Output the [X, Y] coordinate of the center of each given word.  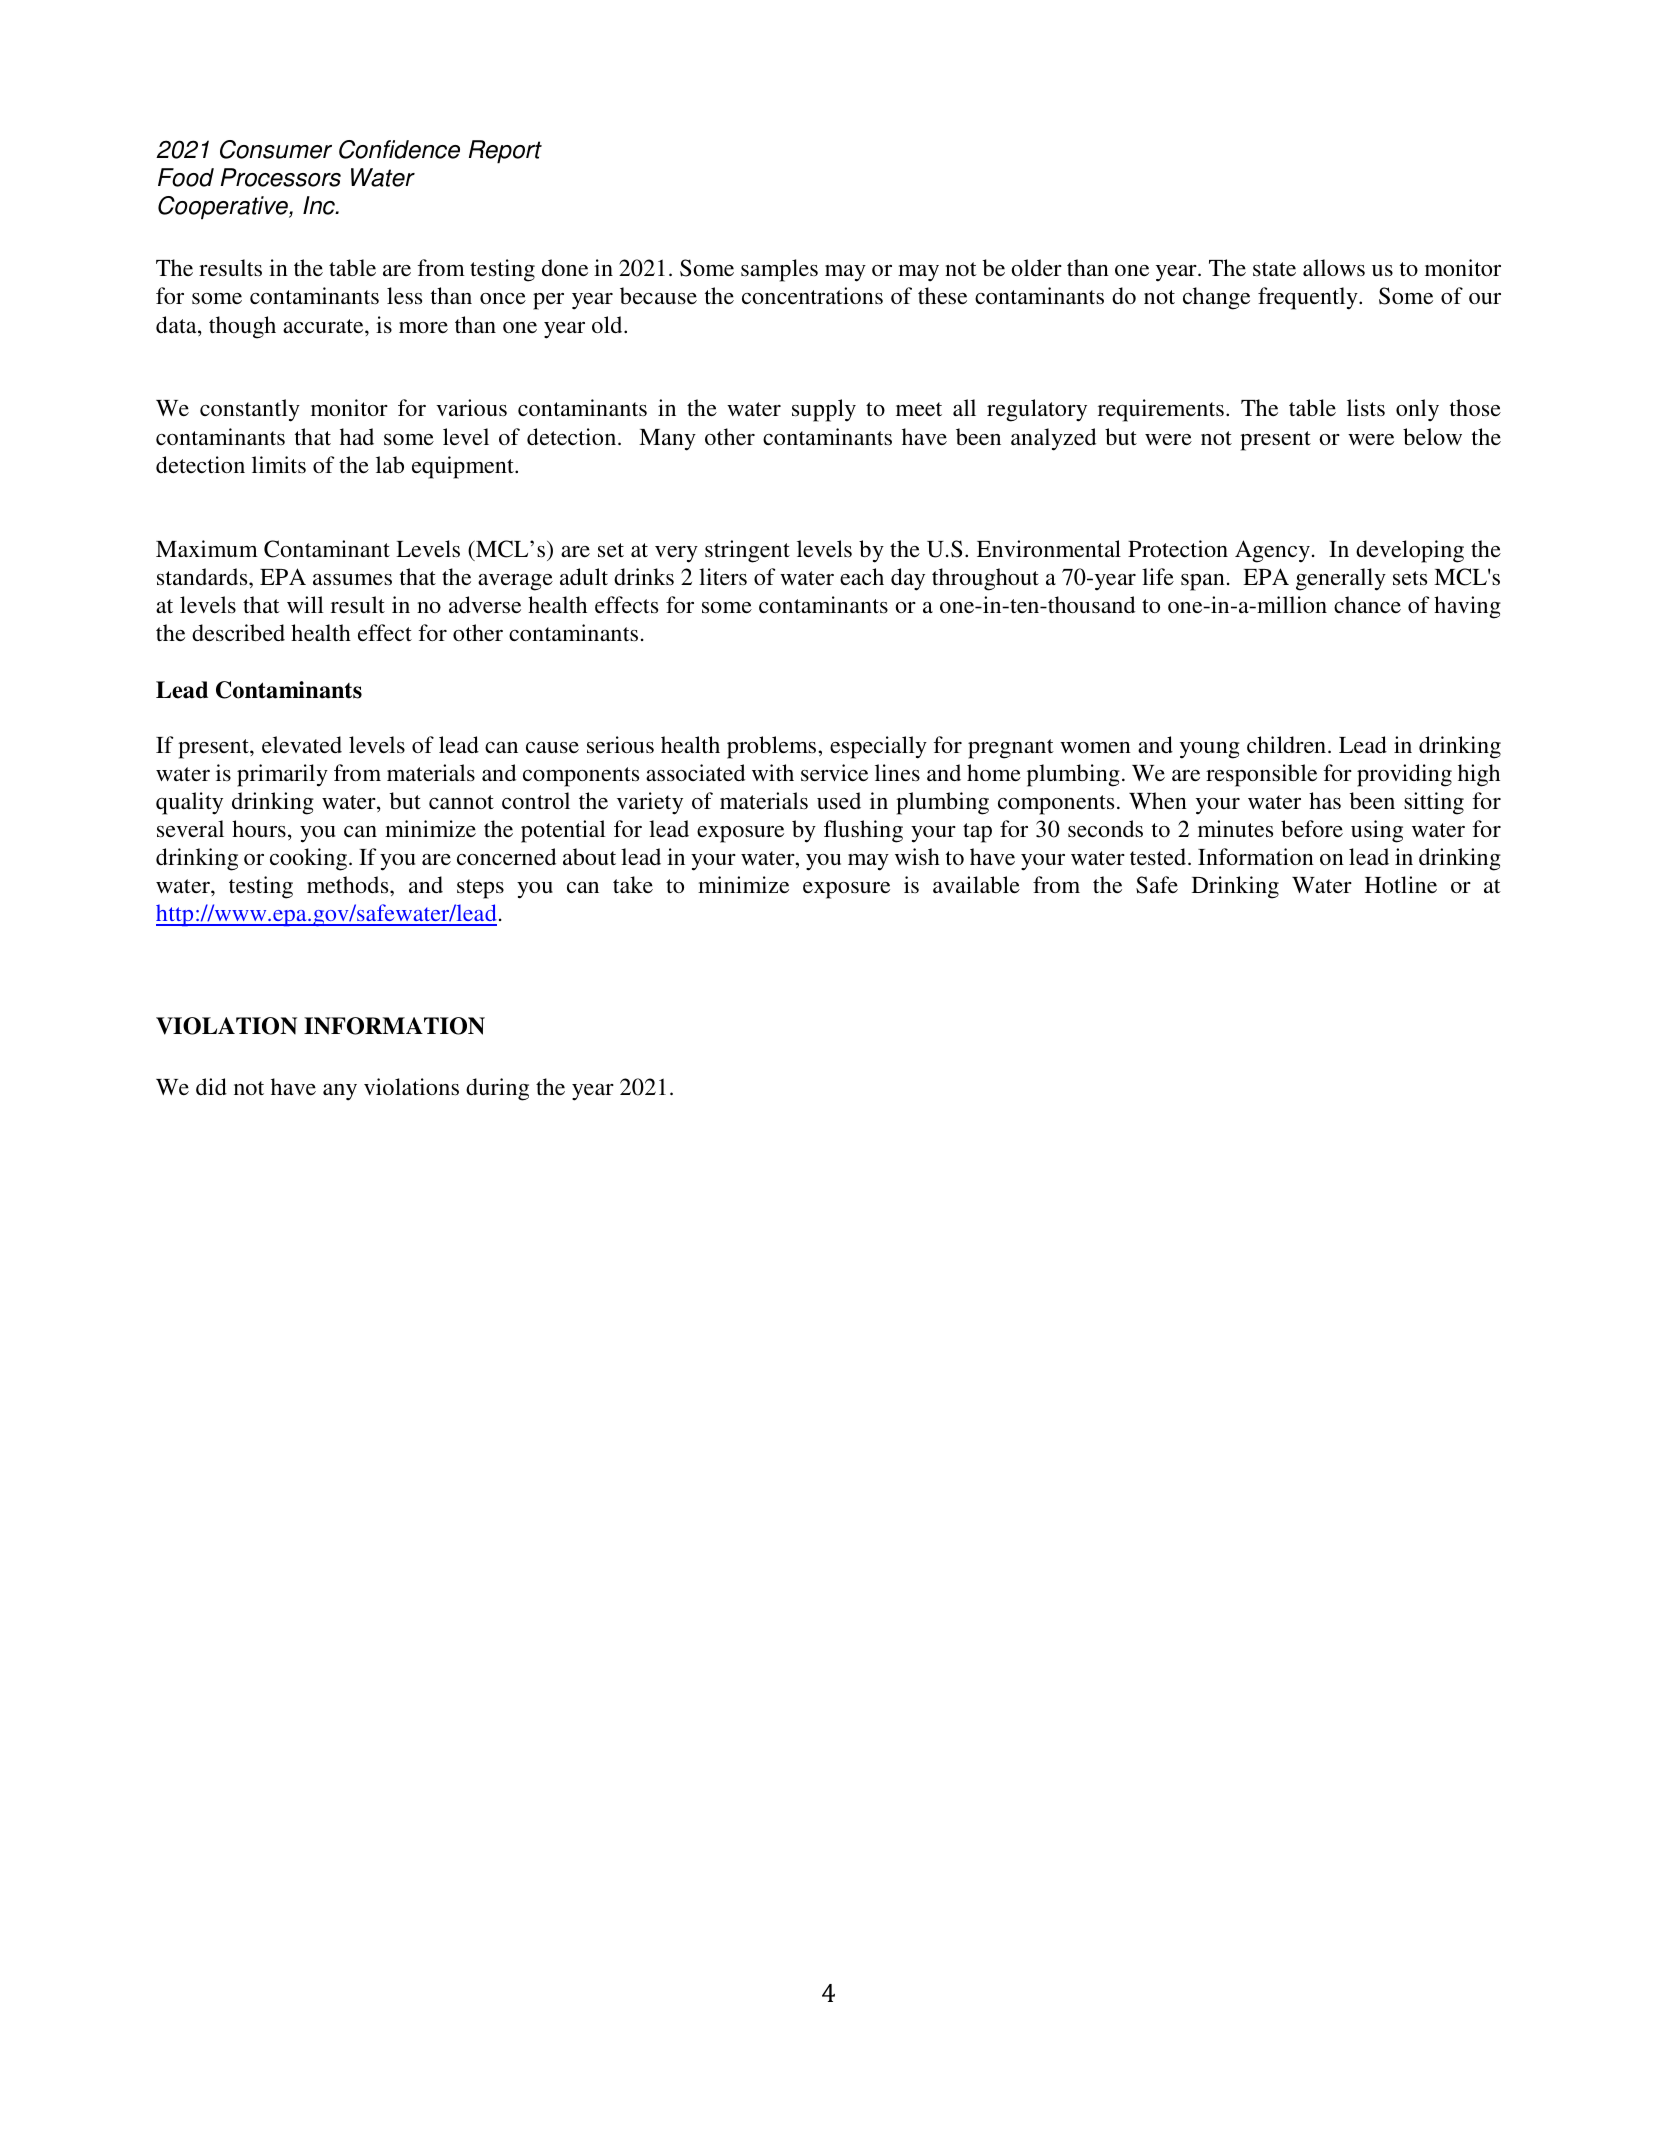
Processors [281, 177]
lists [1366, 407]
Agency [1272, 551]
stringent [747, 551]
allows [1334, 267]
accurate [324, 326]
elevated [302, 744]
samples [779, 270]
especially [878, 747]
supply [824, 410]
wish [917, 856]
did [211, 1086]
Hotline [1401, 884]
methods [349, 884]
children [1286, 744]
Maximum [207, 548]
